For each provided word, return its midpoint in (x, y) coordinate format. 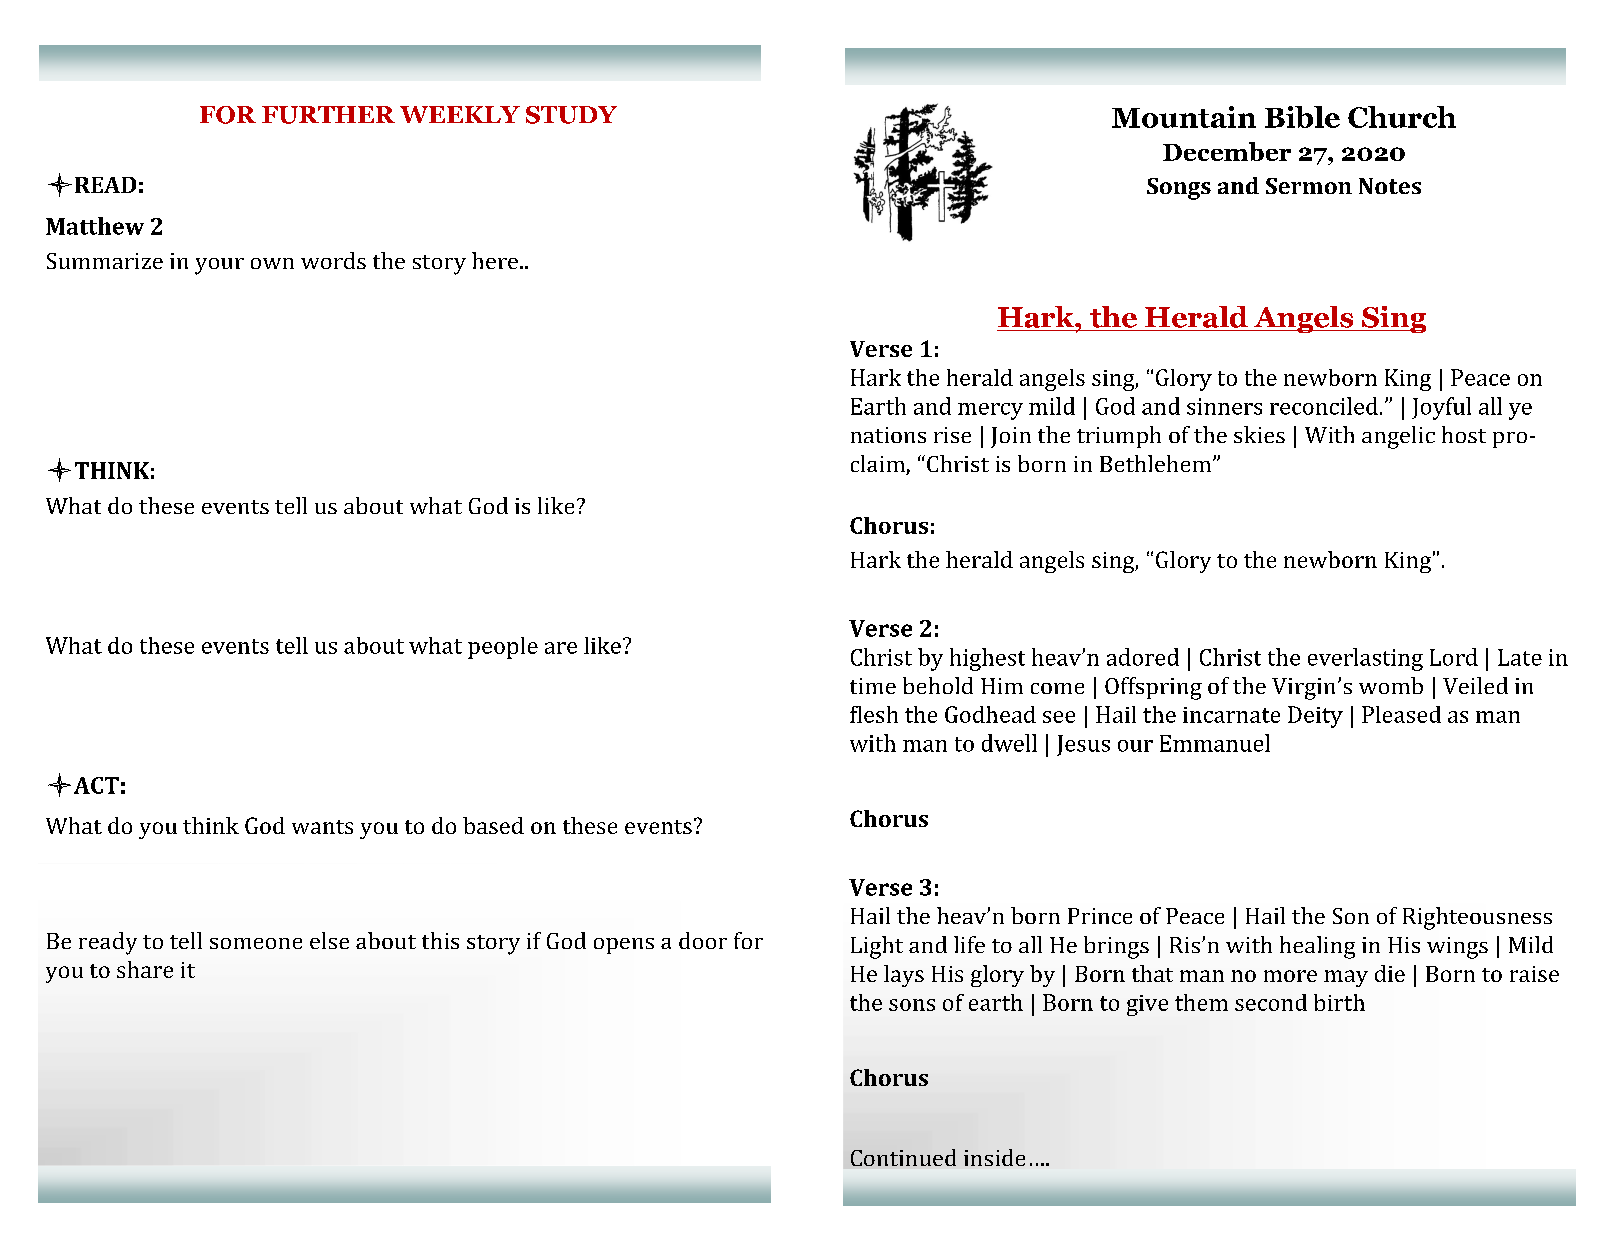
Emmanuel (1215, 743)
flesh (874, 714)
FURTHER (328, 115)
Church (1402, 117)
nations (888, 435)
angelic (1398, 437)
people (503, 648)
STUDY (571, 115)
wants (322, 827)
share (145, 969)
